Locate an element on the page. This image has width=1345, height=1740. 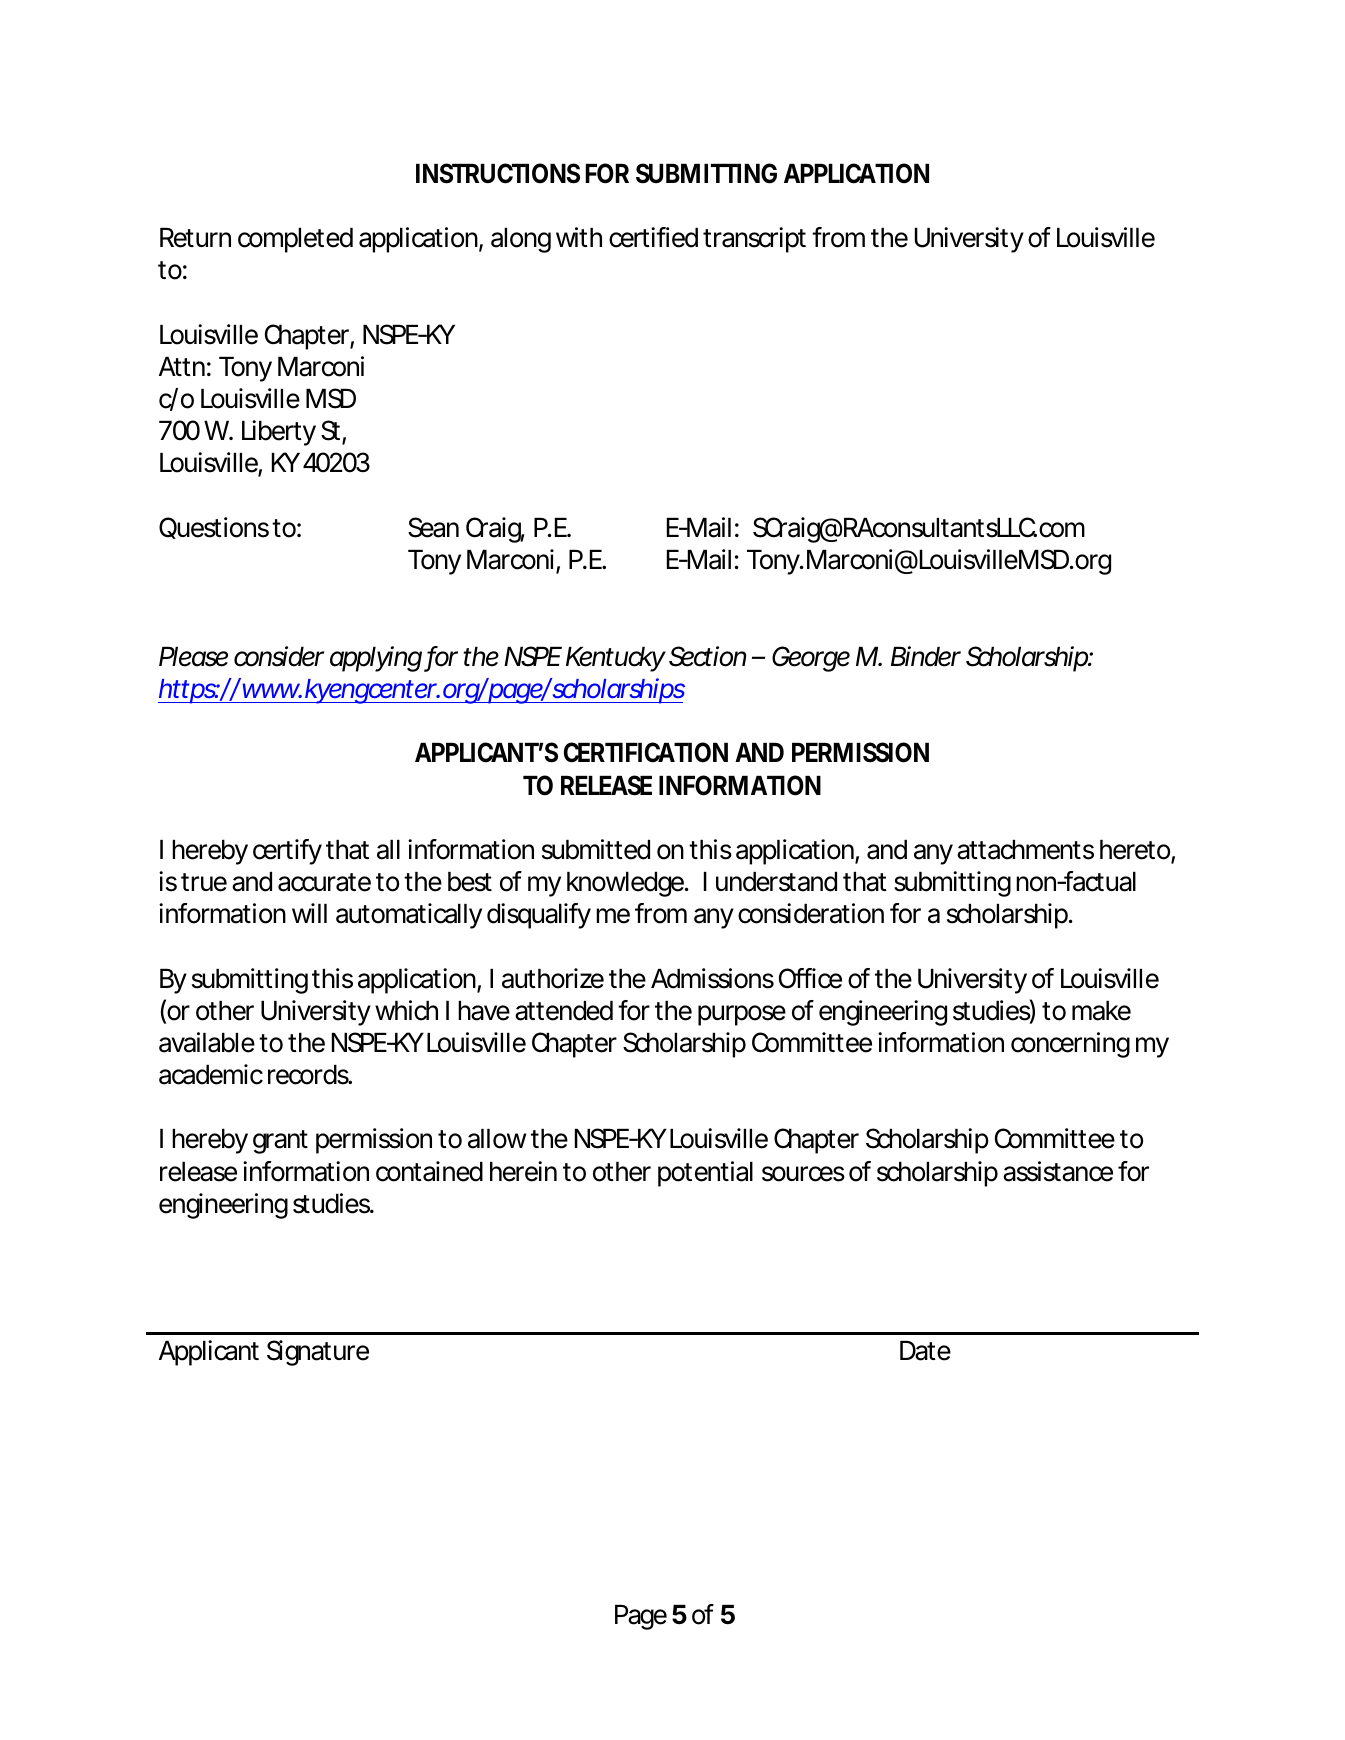
attachments is located at coordinates (1025, 850).
